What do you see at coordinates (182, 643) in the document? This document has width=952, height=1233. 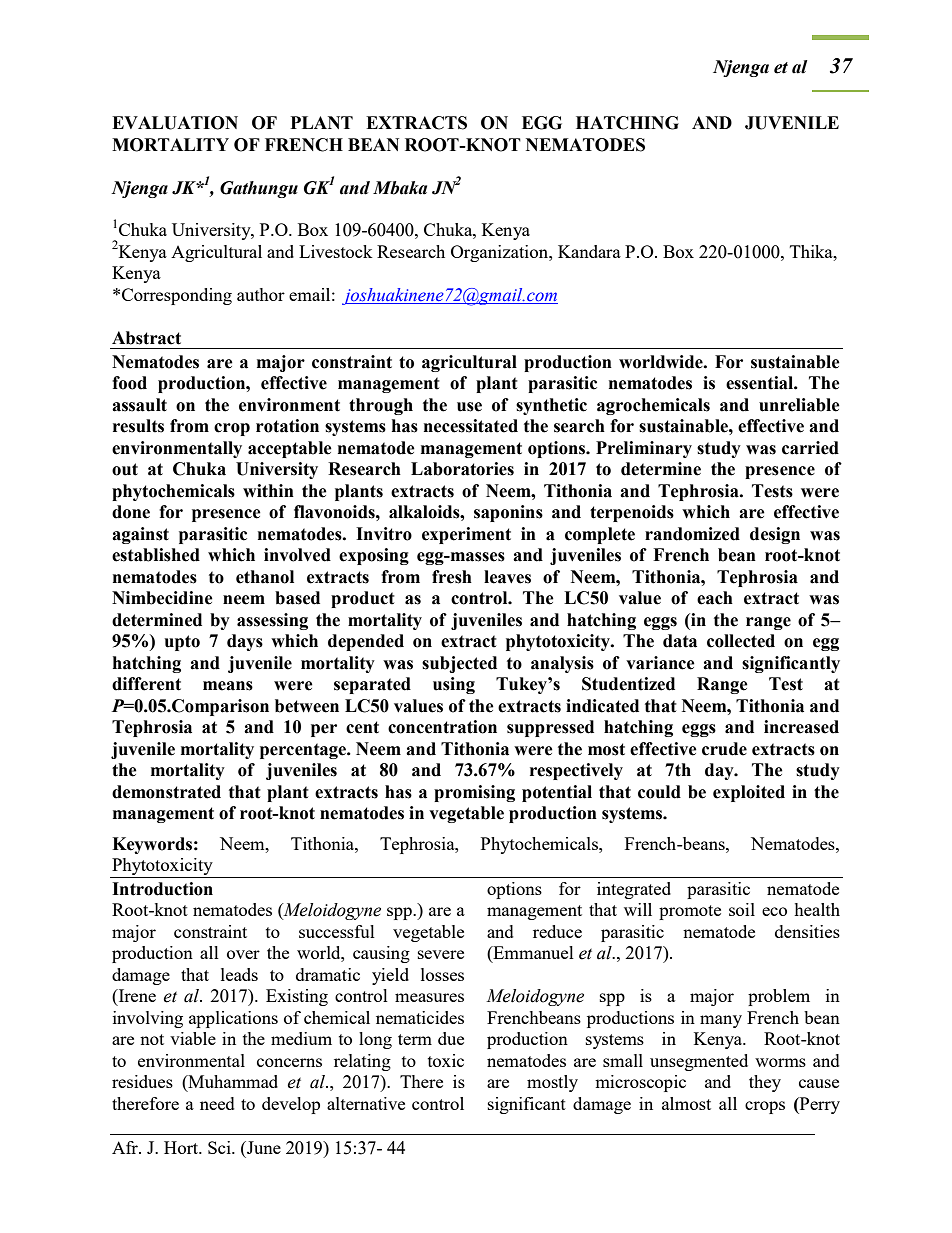 I see `upto` at bounding box center [182, 643].
